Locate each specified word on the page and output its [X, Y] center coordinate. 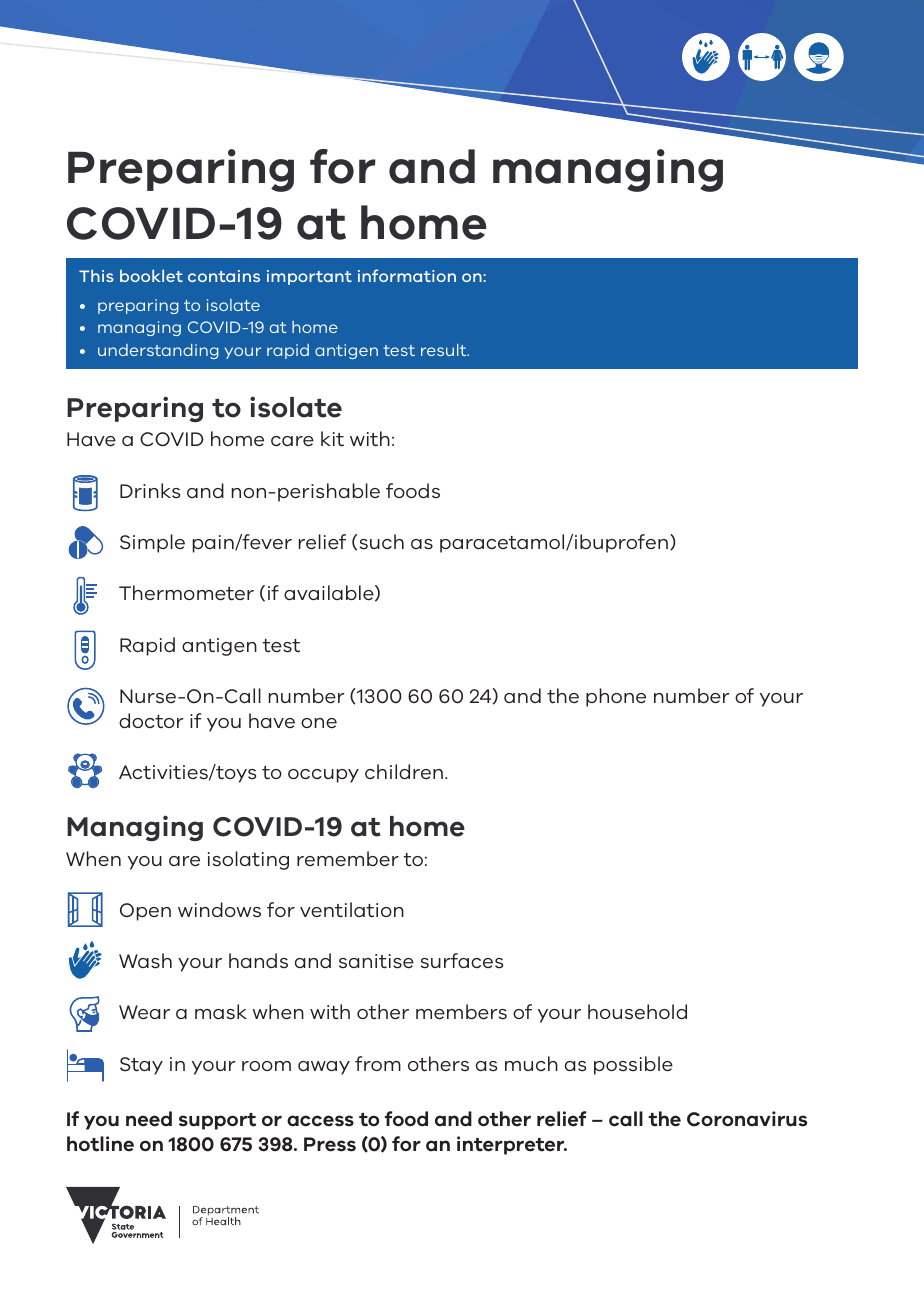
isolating [248, 860]
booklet [151, 276]
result [445, 350]
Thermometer [186, 593]
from [378, 1063]
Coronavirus [747, 1119]
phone [616, 697]
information [407, 275]
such [382, 542]
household [637, 1011]
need [149, 1119]
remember [348, 858]
